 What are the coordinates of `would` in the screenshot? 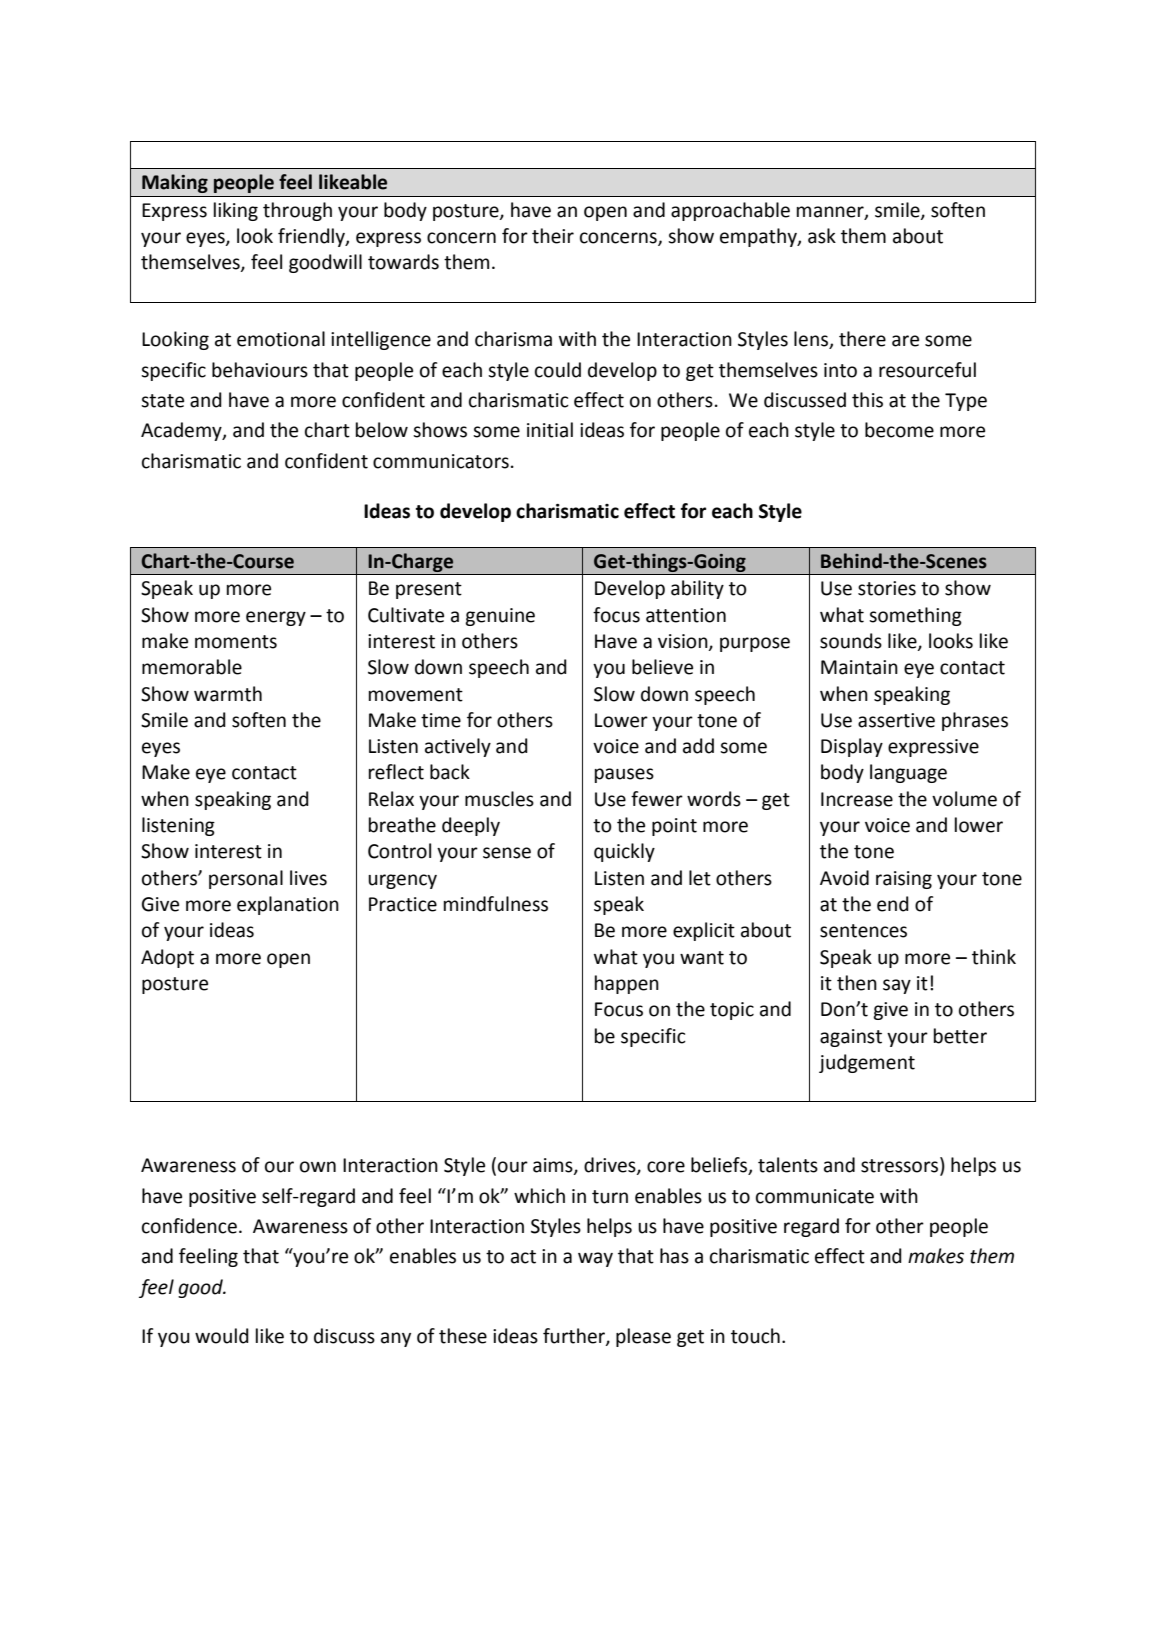 It's located at (222, 1336).
